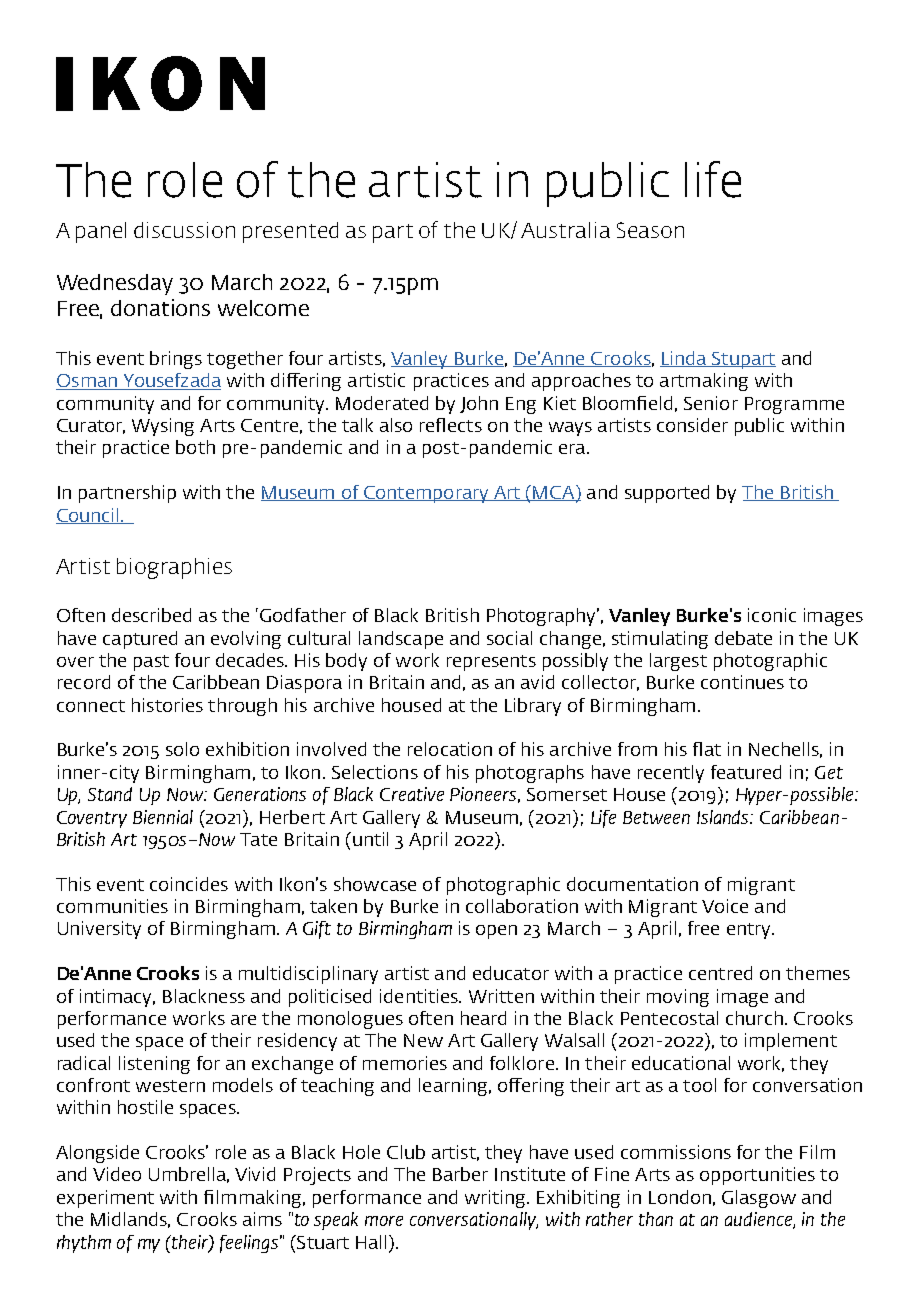 Image resolution: width=924 pixels, height=1308 pixels. Describe the element at coordinates (707, 749) in the screenshot. I see `flat` at that location.
